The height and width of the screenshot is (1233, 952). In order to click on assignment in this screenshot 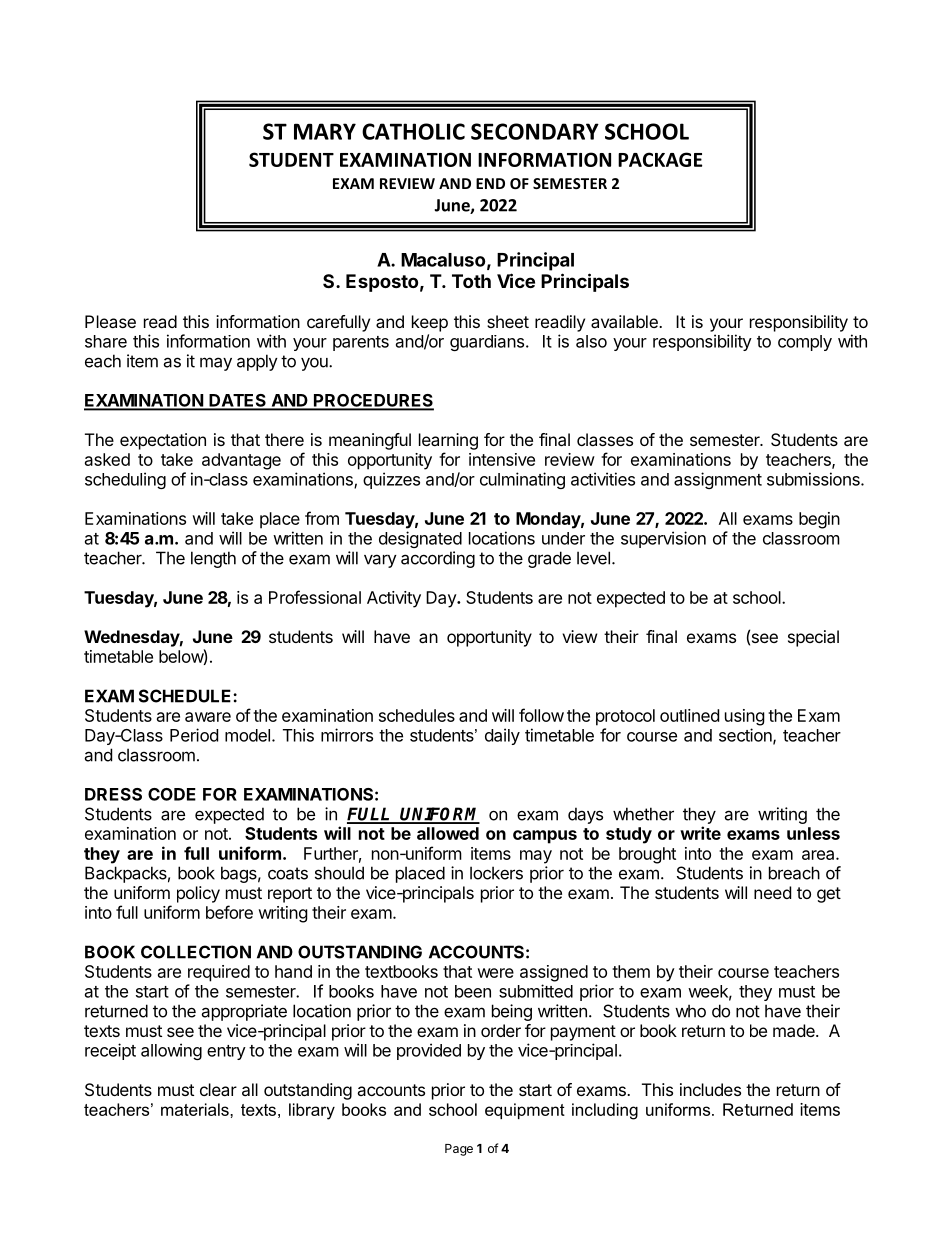, I will do `click(718, 480)`.
